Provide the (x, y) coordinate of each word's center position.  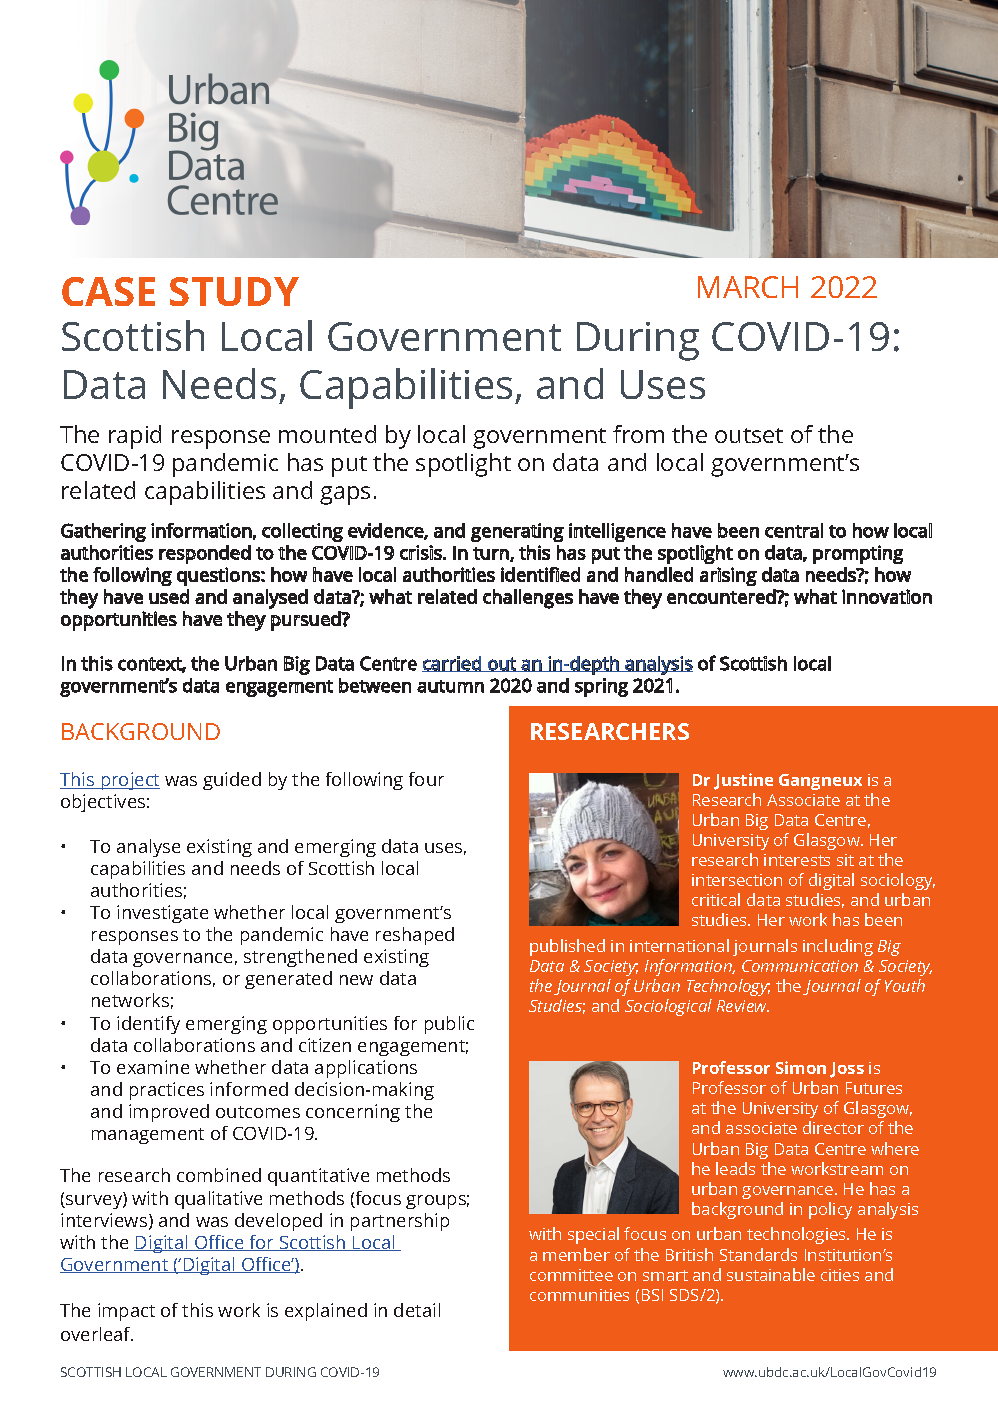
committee (571, 1275)
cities (840, 1275)
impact (126, 1312)
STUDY (234, 291)
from (638, 434)
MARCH (748, 287)
